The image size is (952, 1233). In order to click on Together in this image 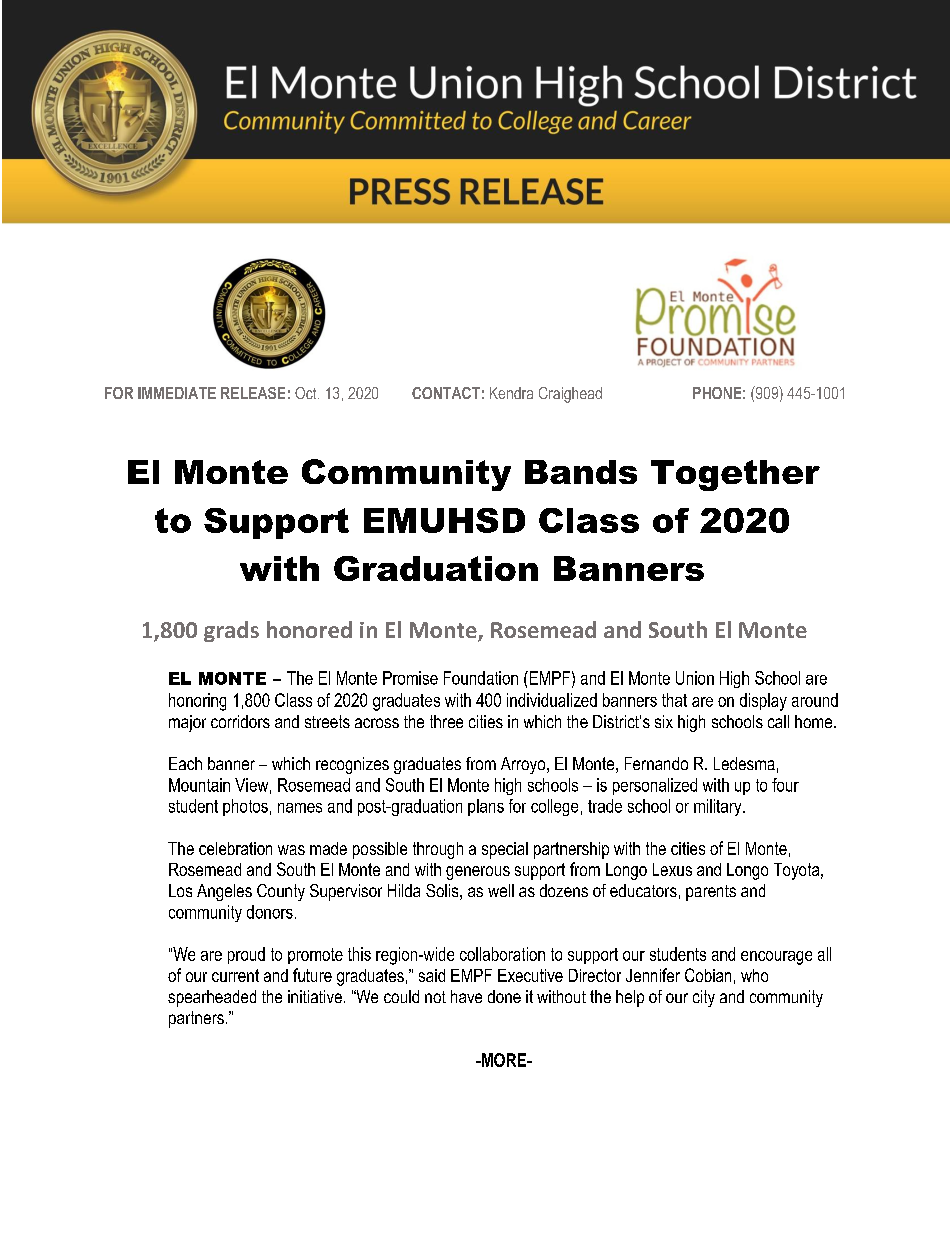, I will do `click(735, 475)`.
